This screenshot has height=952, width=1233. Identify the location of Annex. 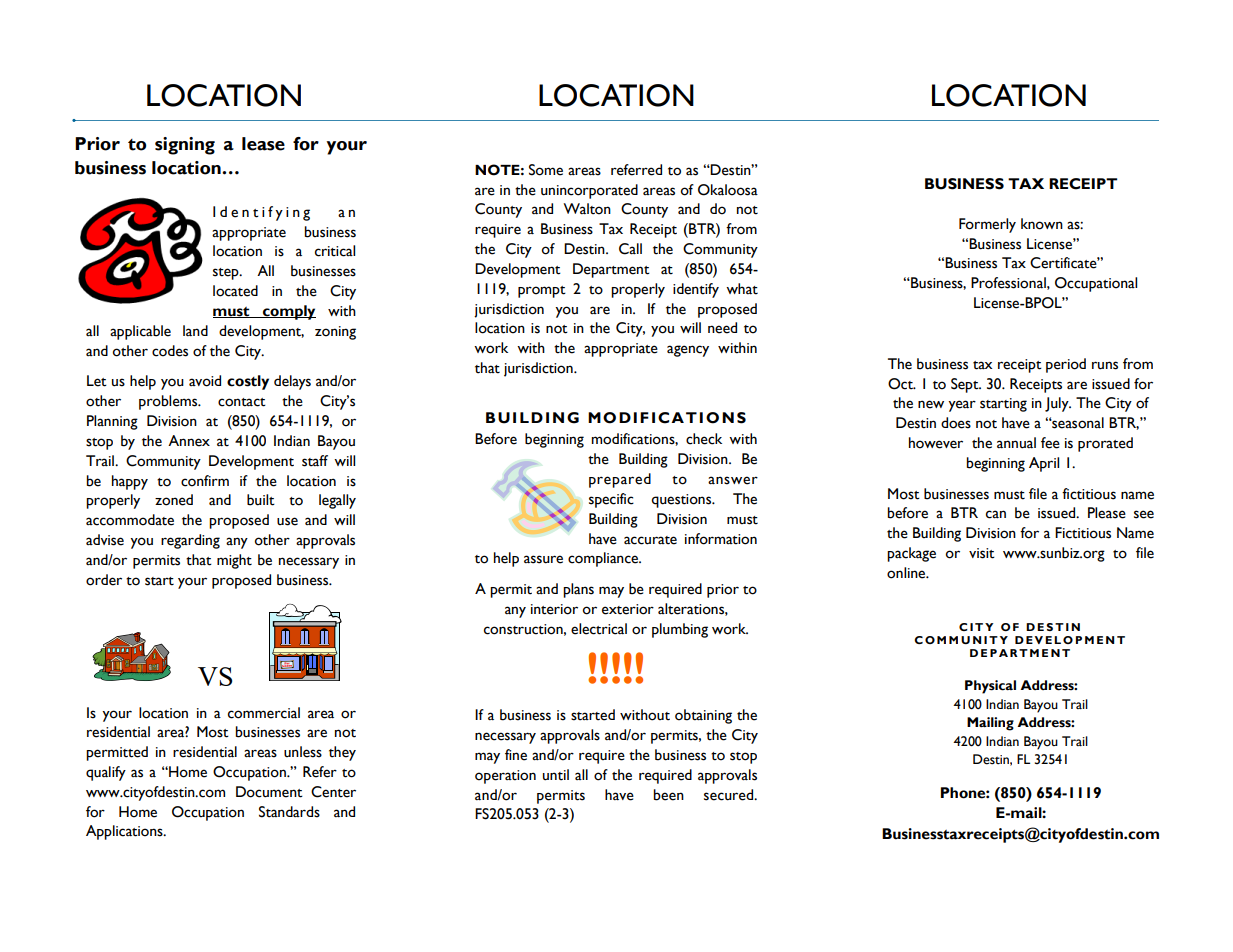
(189, 441).
